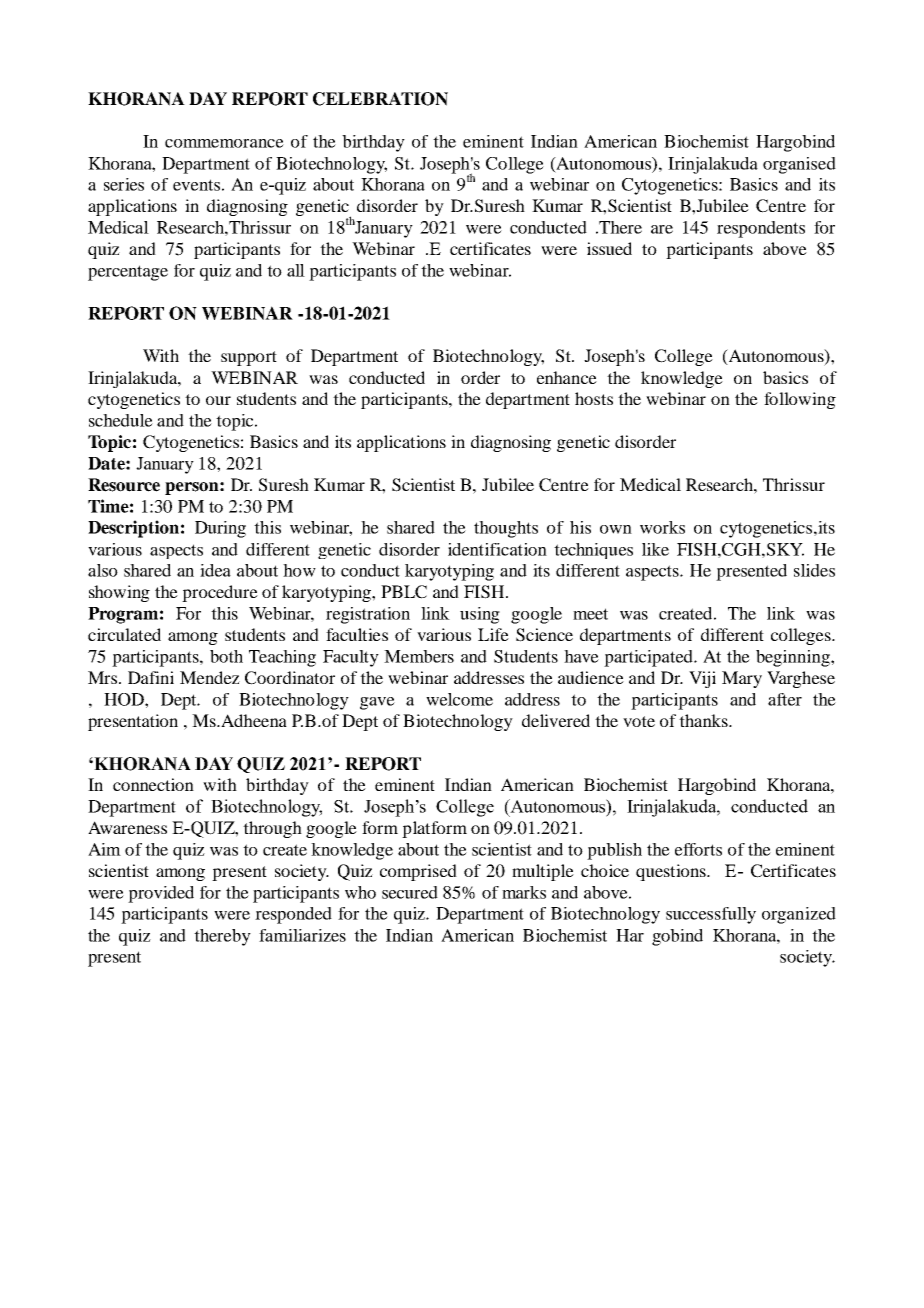 Image resolution: width=924 pixels, height=1308 pixels. Describe the element at coordinates (742, 679) in the document. I see `Mary` at that location.
